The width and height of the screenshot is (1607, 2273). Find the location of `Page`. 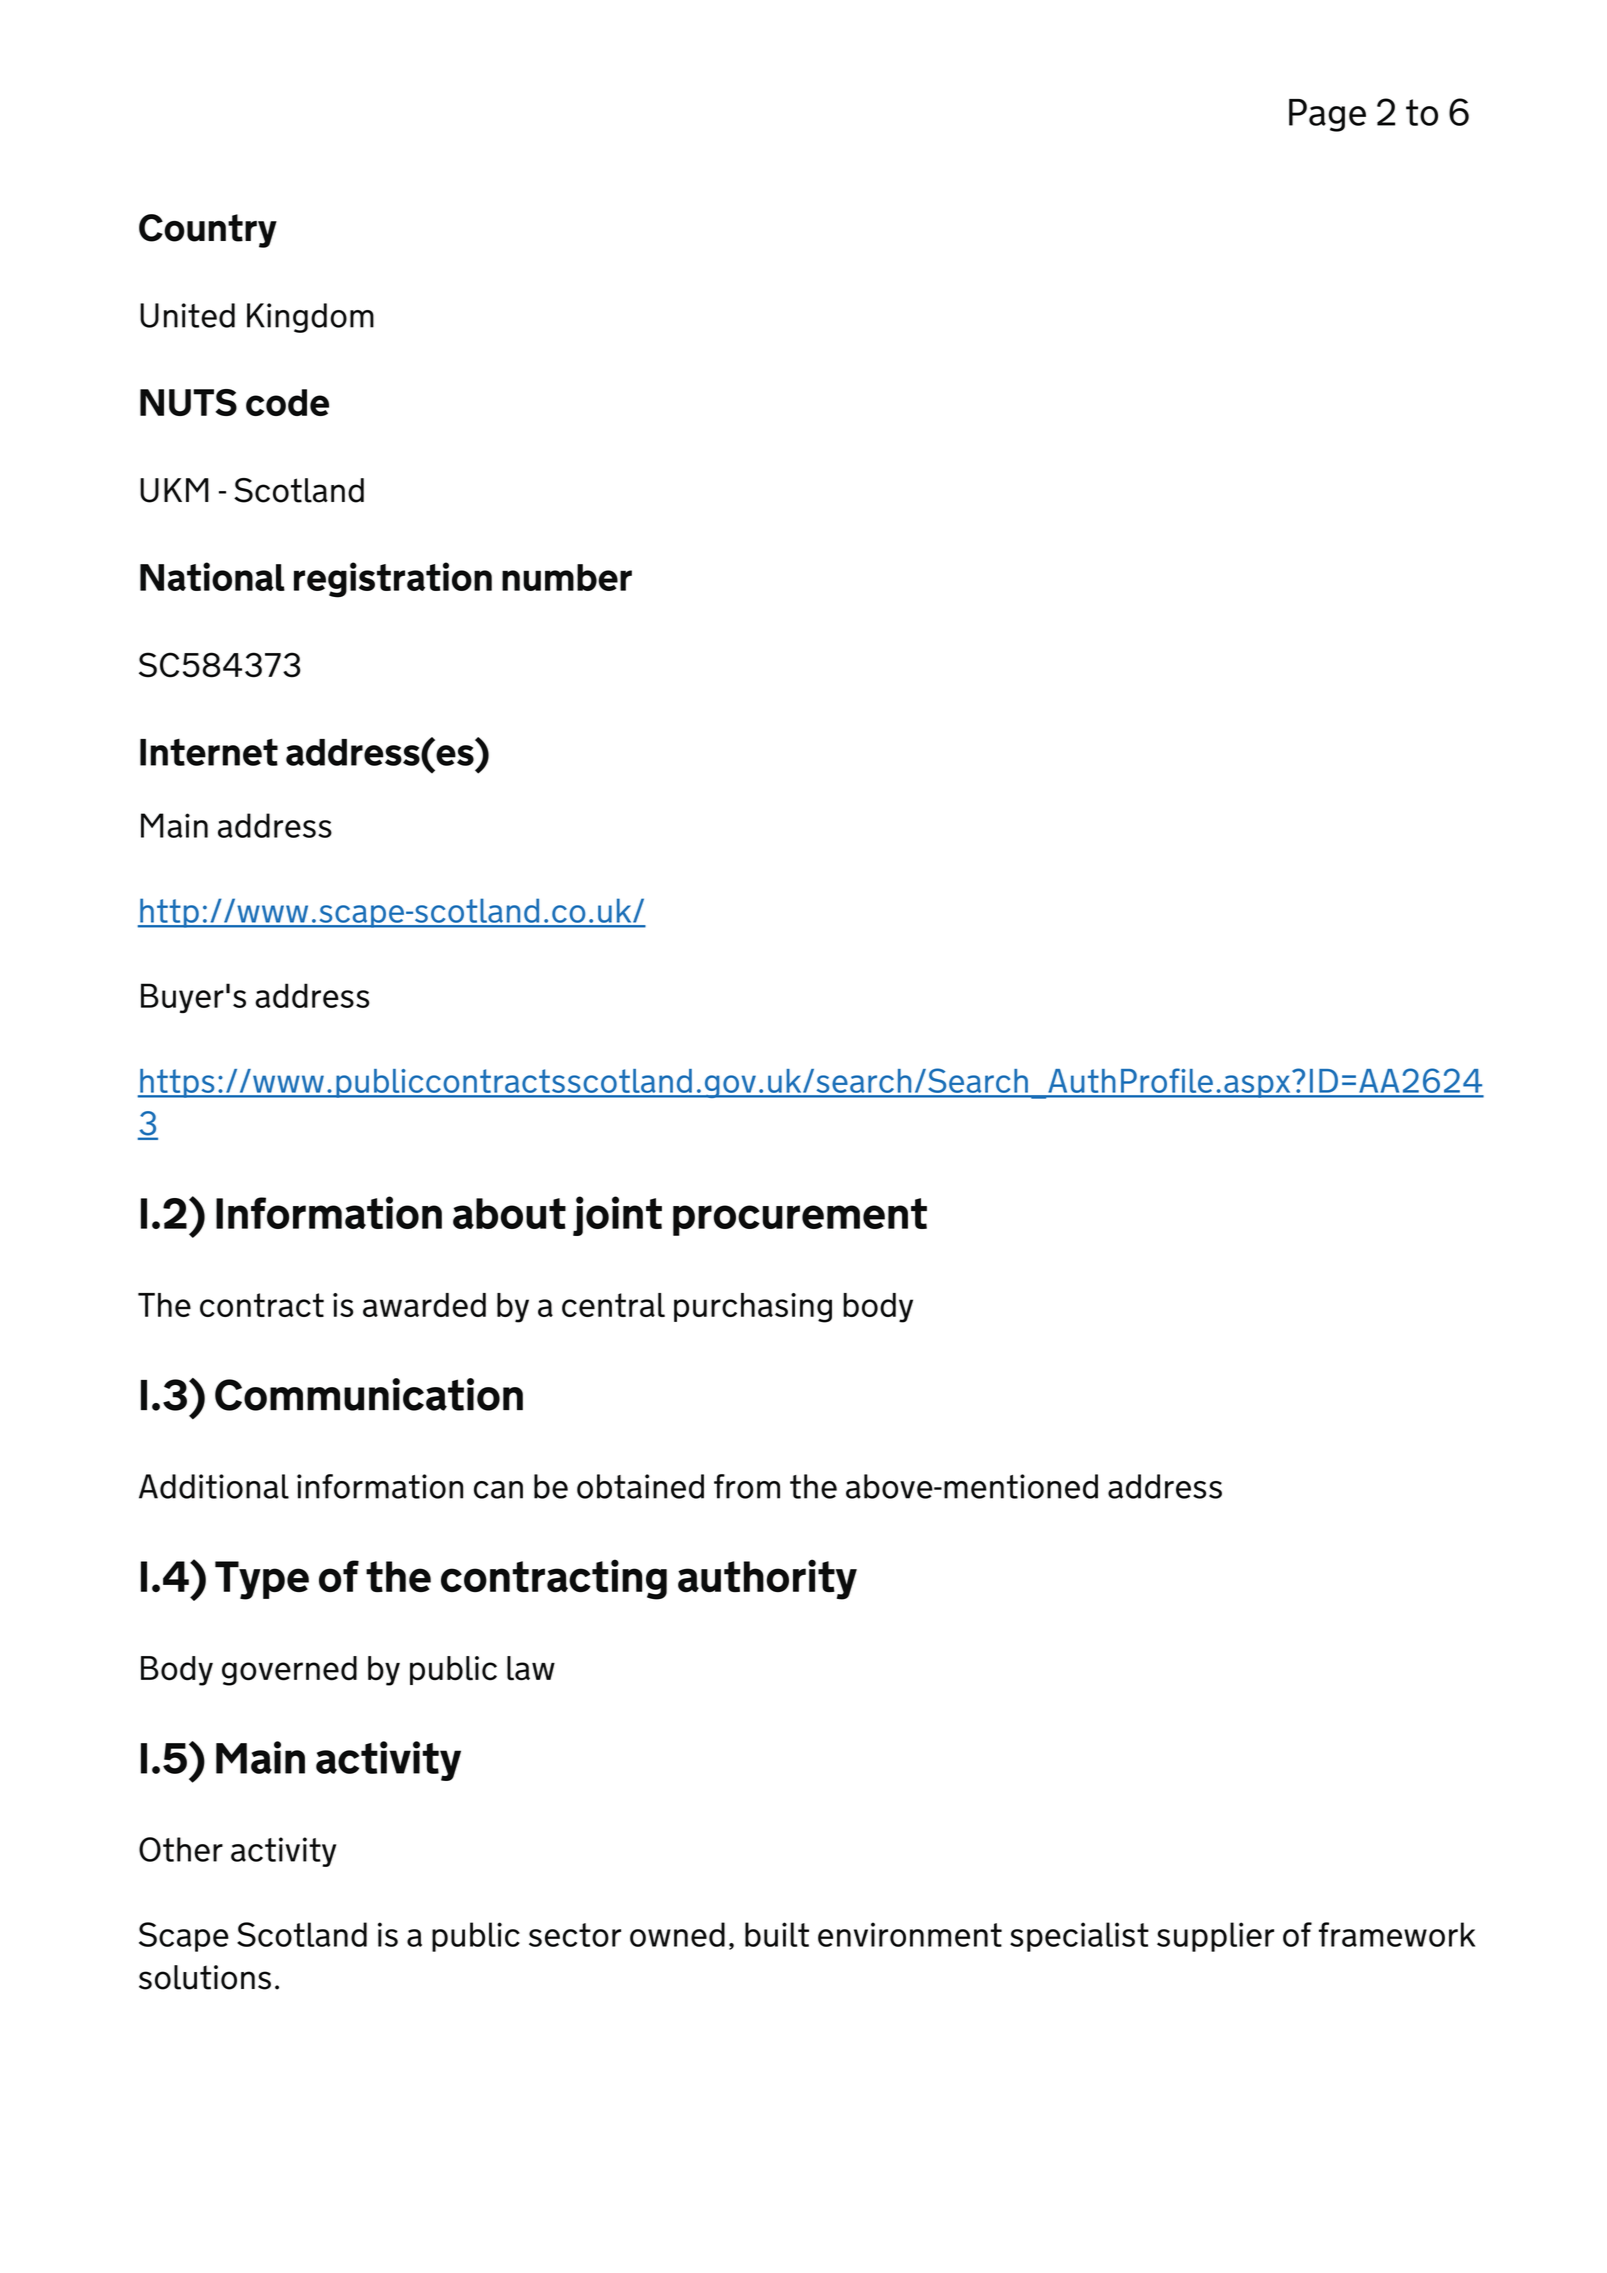

Page is located at coordinates (1327, 115).
